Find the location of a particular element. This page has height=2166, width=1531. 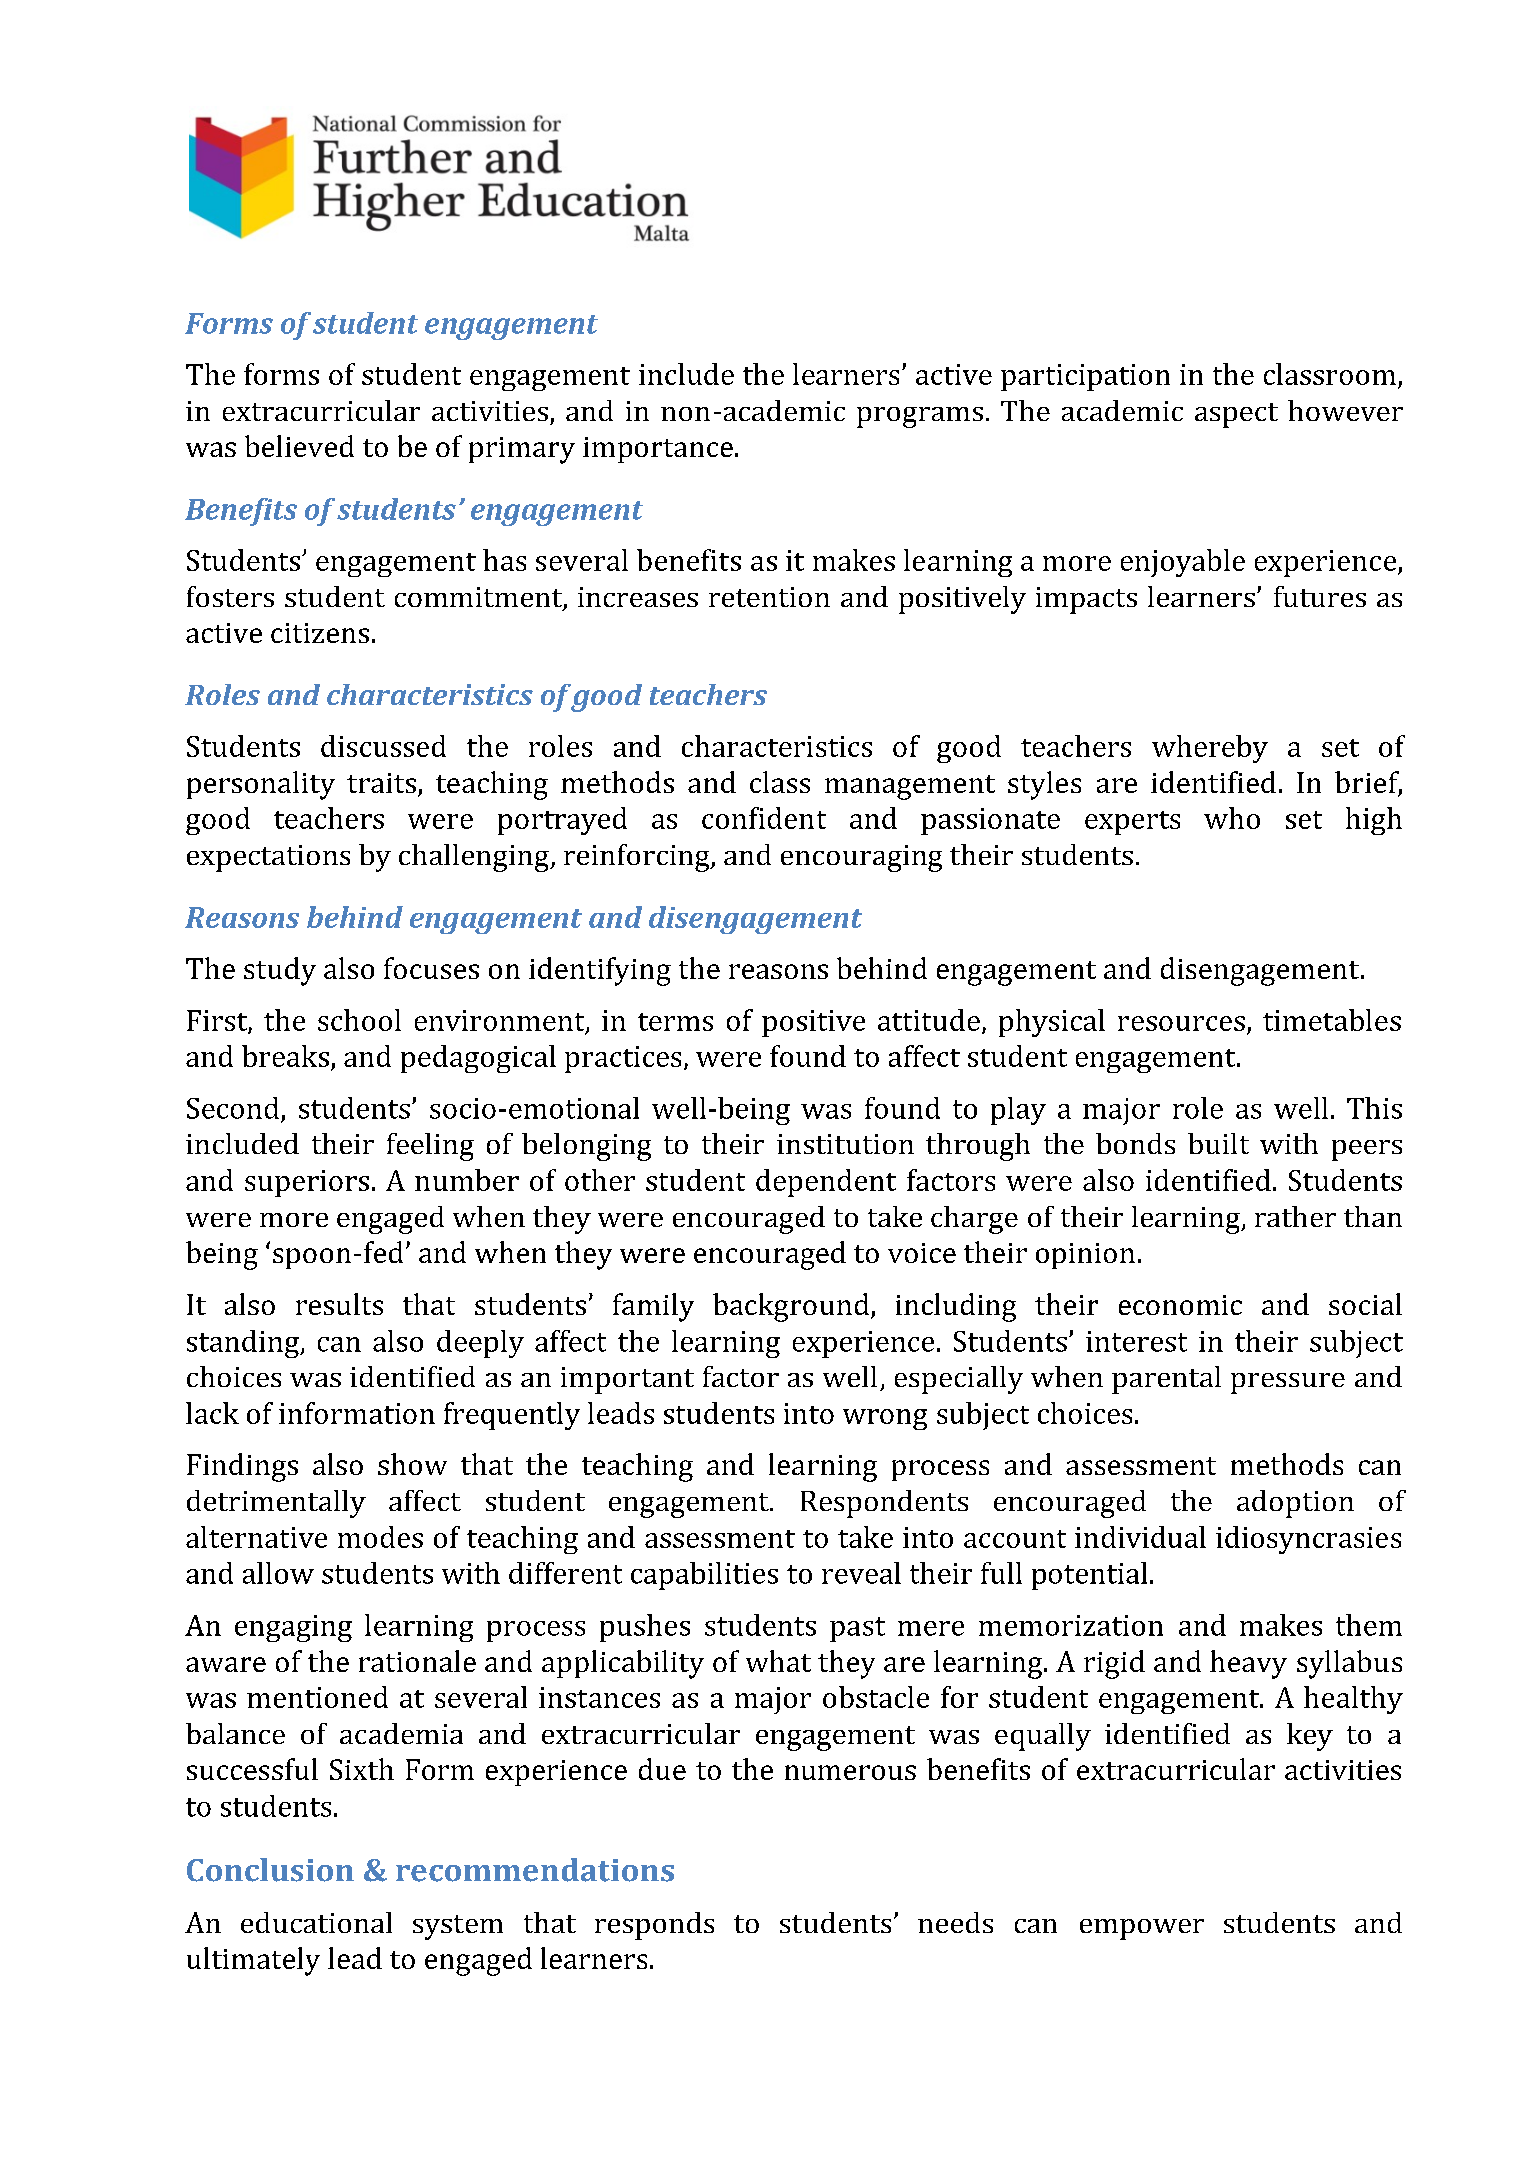

confident is located at coordinates (764, 818).
